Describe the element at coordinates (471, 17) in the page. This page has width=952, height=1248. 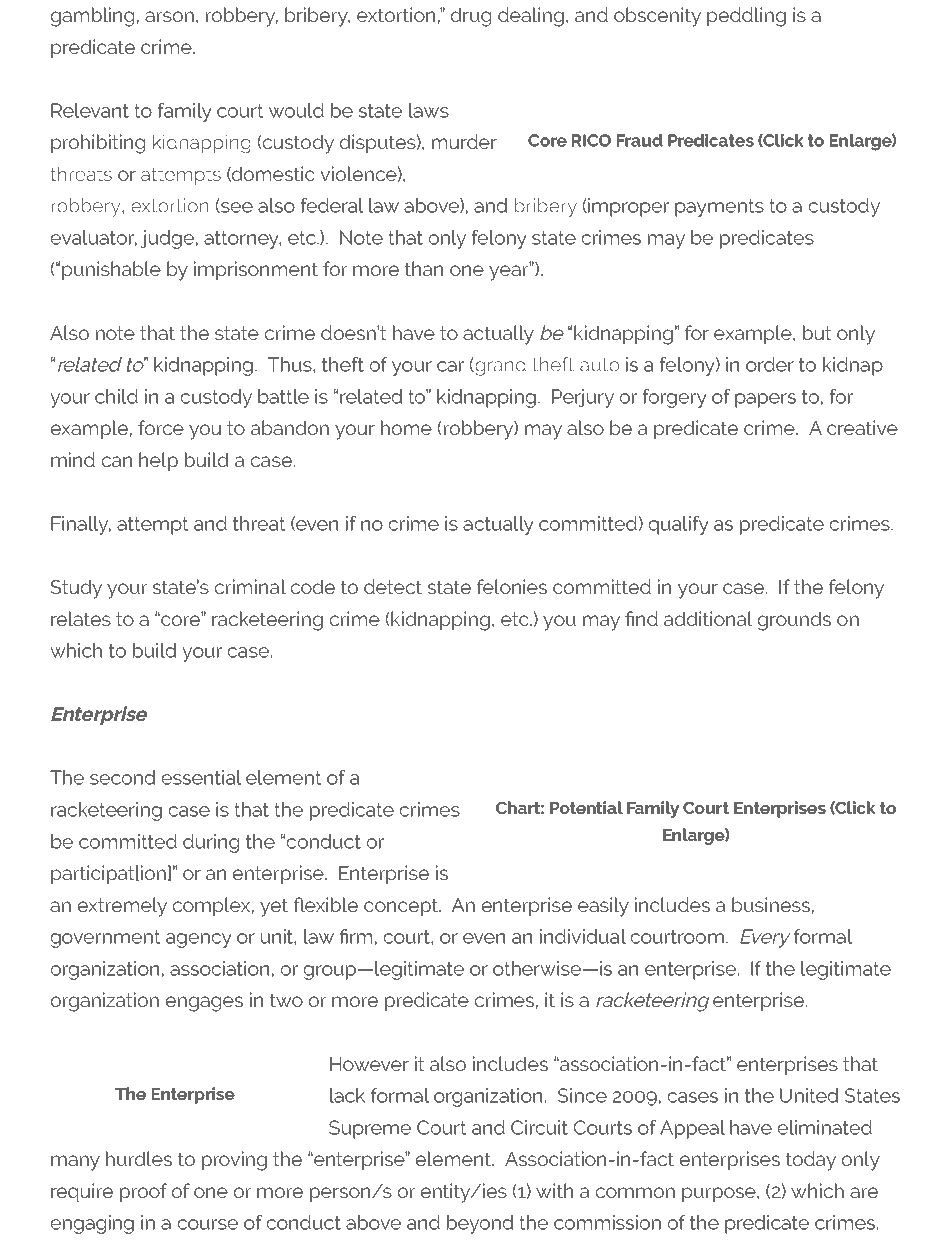
I see `drug` at that location.
